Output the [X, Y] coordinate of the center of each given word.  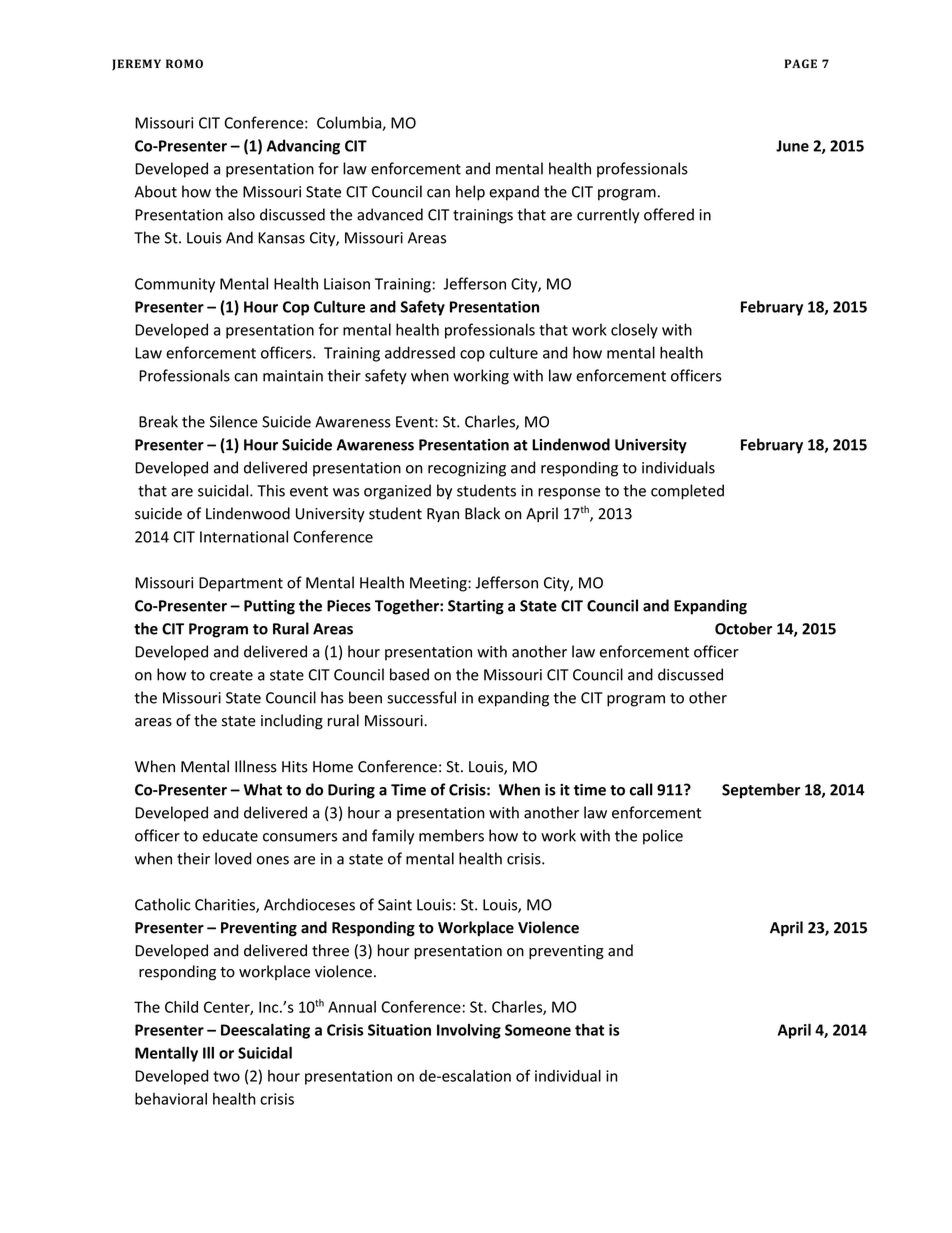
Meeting [439, 584]
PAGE [800, 63]
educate [230, 835]
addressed [420, 352]
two [226, 1076]
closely [634, 331]
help [470, 193]
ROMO [184, 63]
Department [241, 584]
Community [175, 285]
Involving [469, 1031]
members [451, 835]
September [761, 791]
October [743, 628]
